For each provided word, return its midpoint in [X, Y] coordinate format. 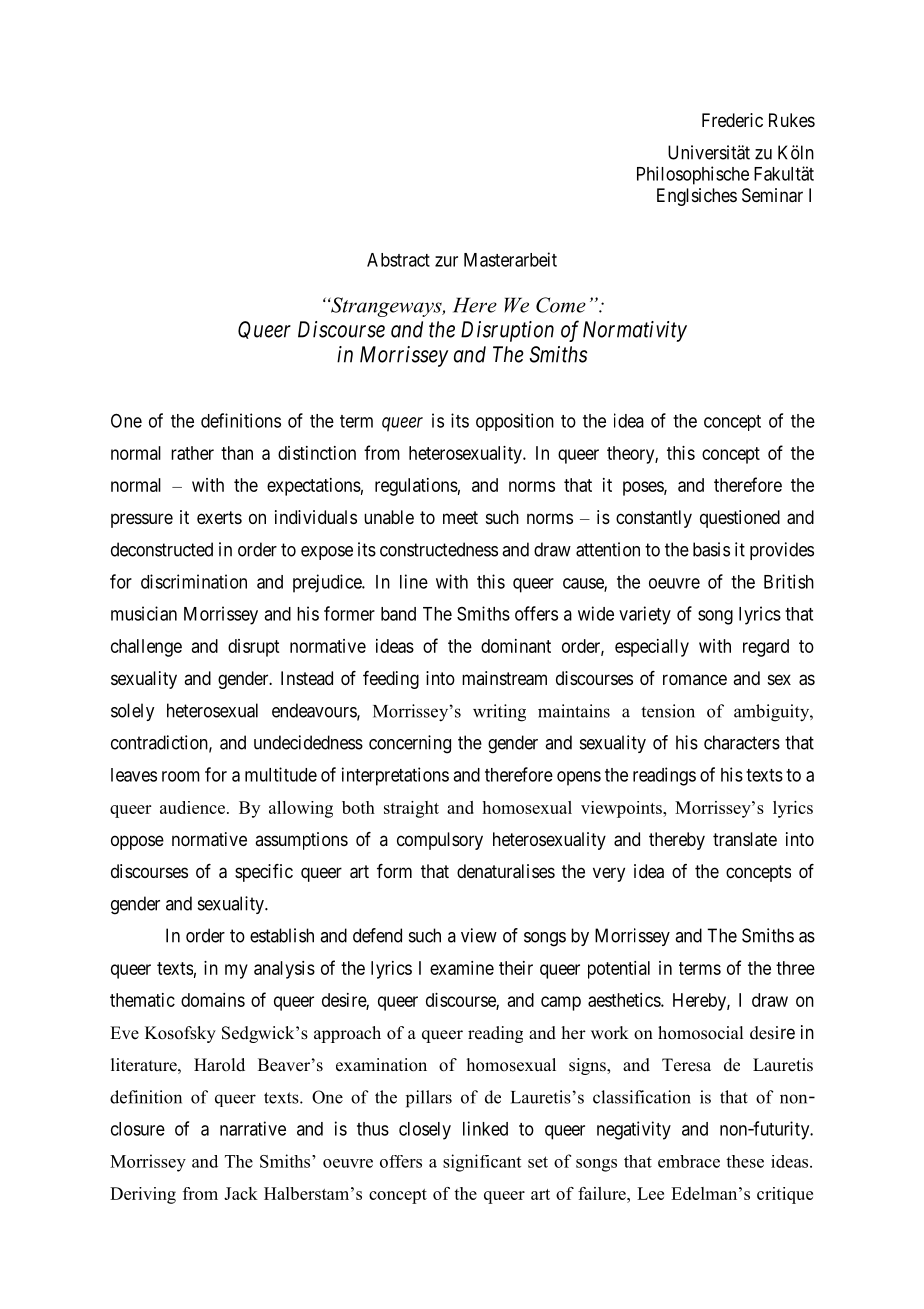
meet [460, 517]
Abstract [398, 260]
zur [446, 261]
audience [194, 807]
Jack [241, 1193]
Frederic [732, 120]
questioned [740, 519]
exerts [219, 517]
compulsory [440, 841]
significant [482, 1163]
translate [745, 839]
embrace [689, 1161]
